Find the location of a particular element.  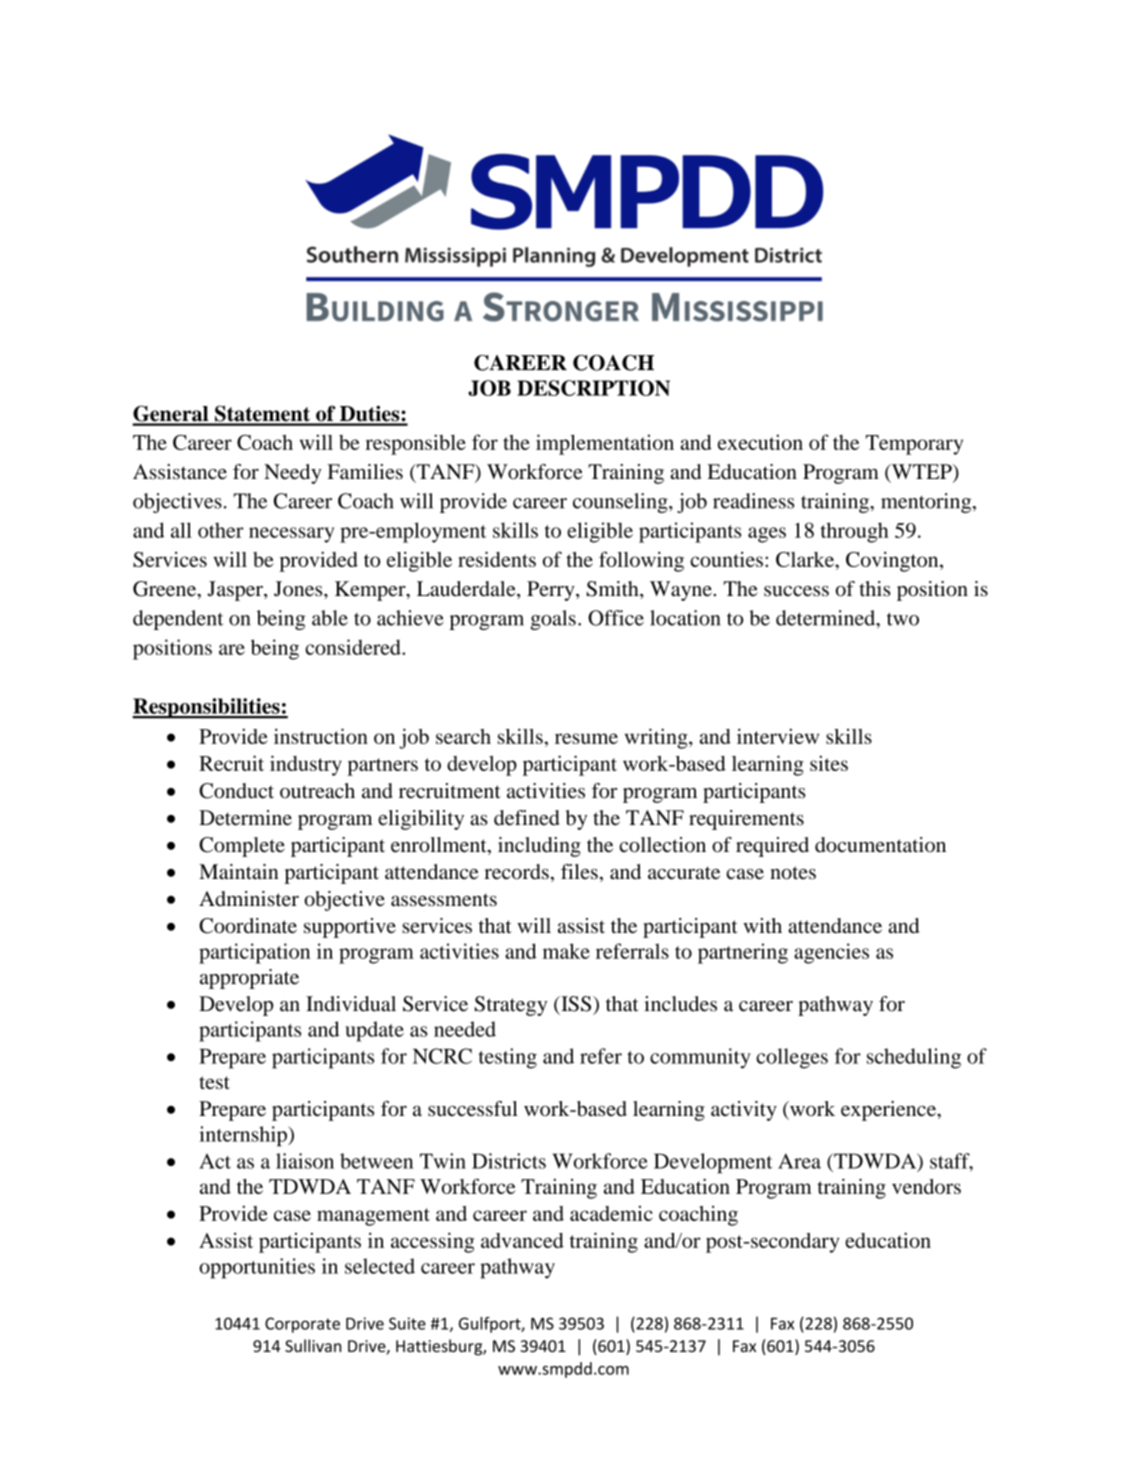

Corporate is located at coordinates (302, 1325).
